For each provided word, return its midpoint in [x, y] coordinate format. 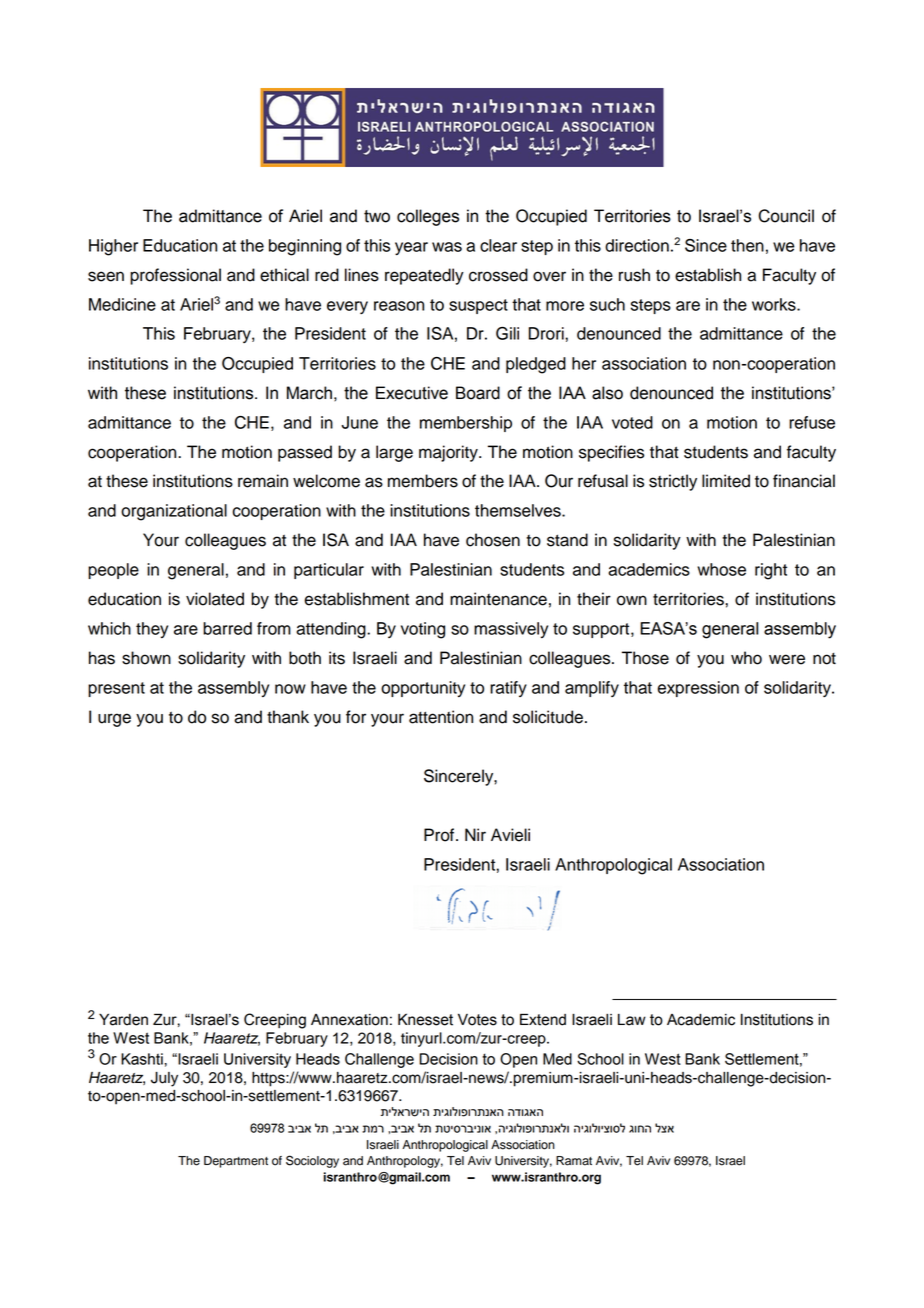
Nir [475, 834]
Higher [113, 247]
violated [215, 599]
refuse [812, 422]
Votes [477, 1019]
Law [632, 1020]
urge [114, 720]
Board [478, 393]
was [447, 247]
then [747, 245]
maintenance [498, 599]
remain [263, 481]
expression [698, 689]
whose [721, 569]
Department [236, 1162]
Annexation [349, 1020]
